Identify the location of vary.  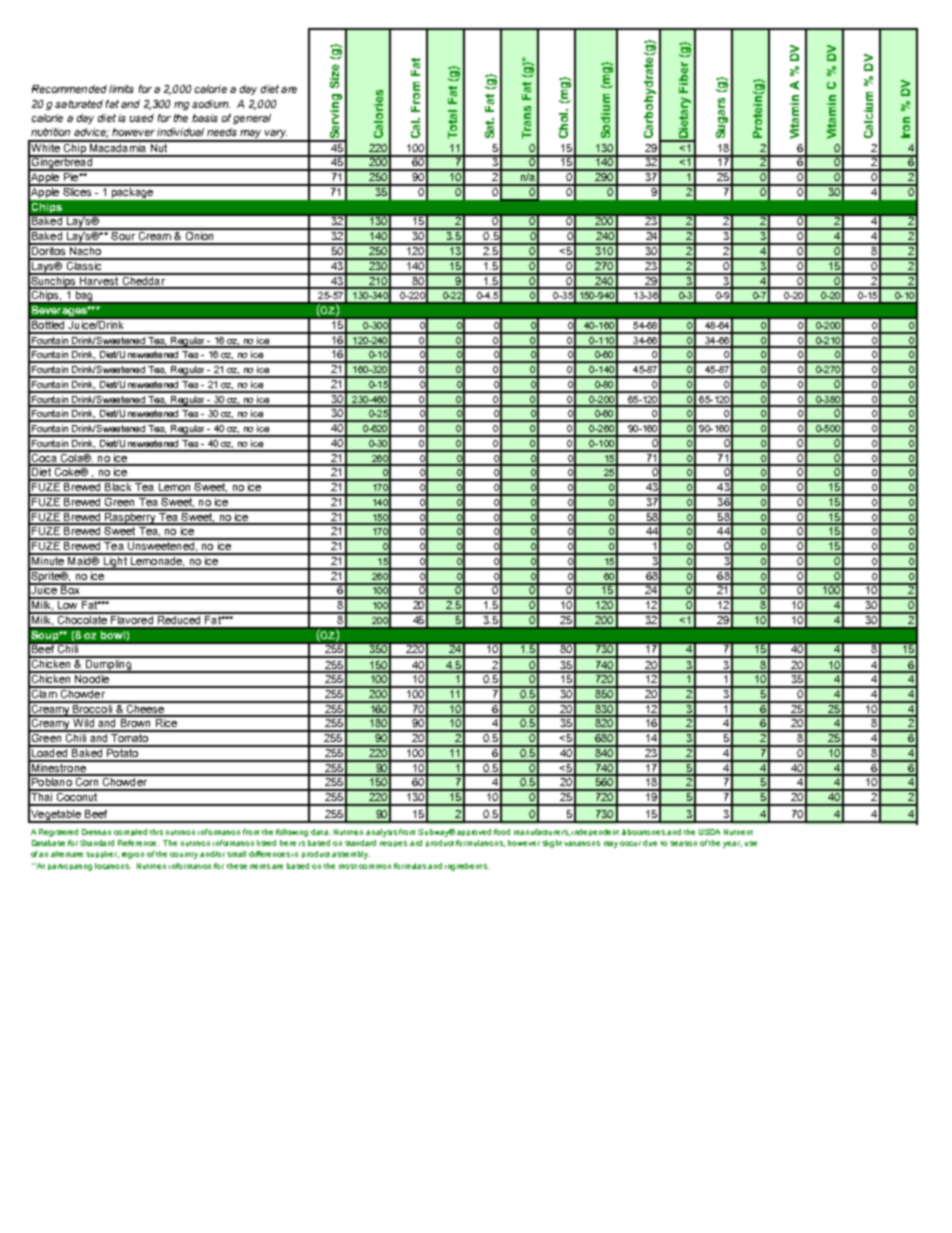
(275, 135).
